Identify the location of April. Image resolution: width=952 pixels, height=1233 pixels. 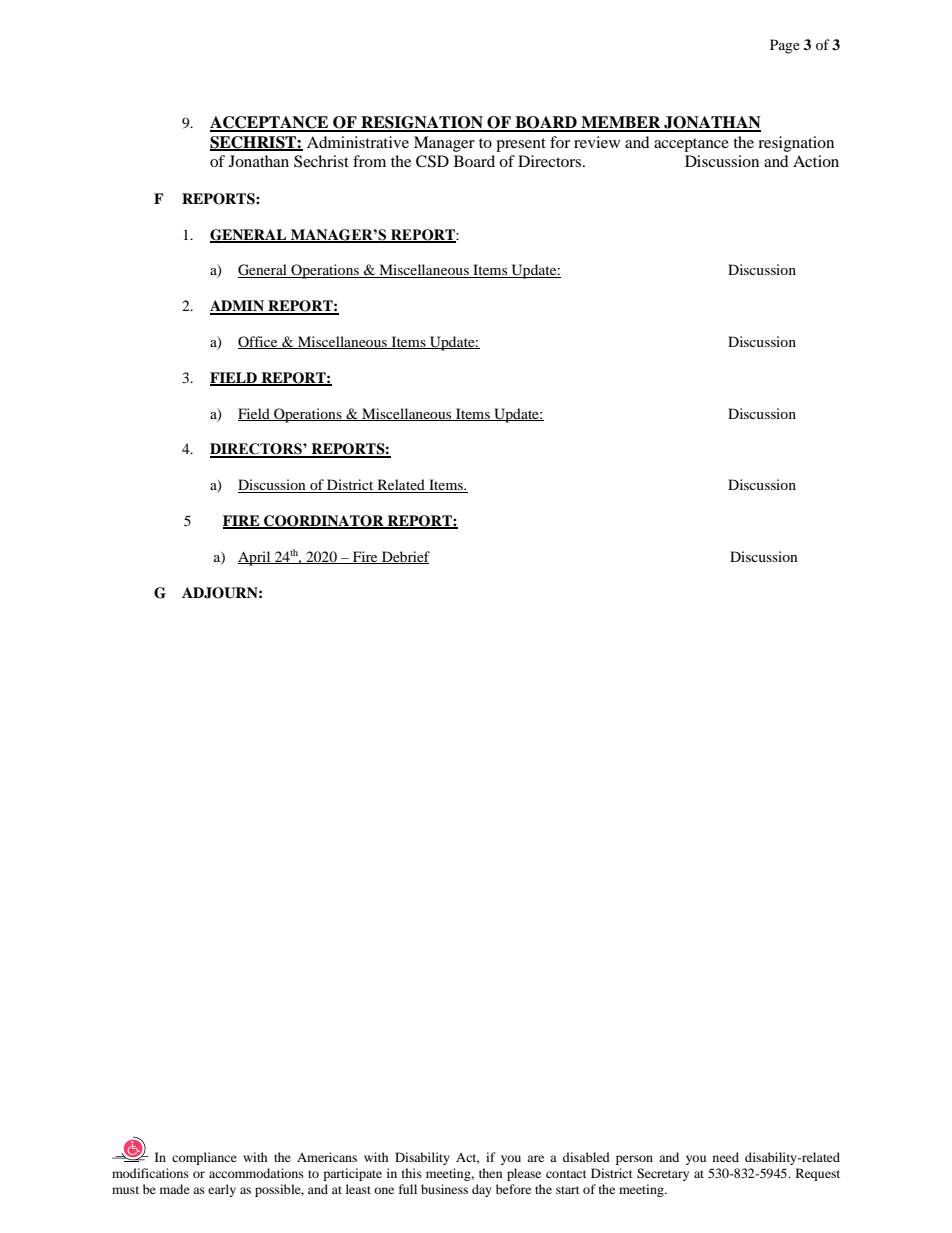
(255, 558).
